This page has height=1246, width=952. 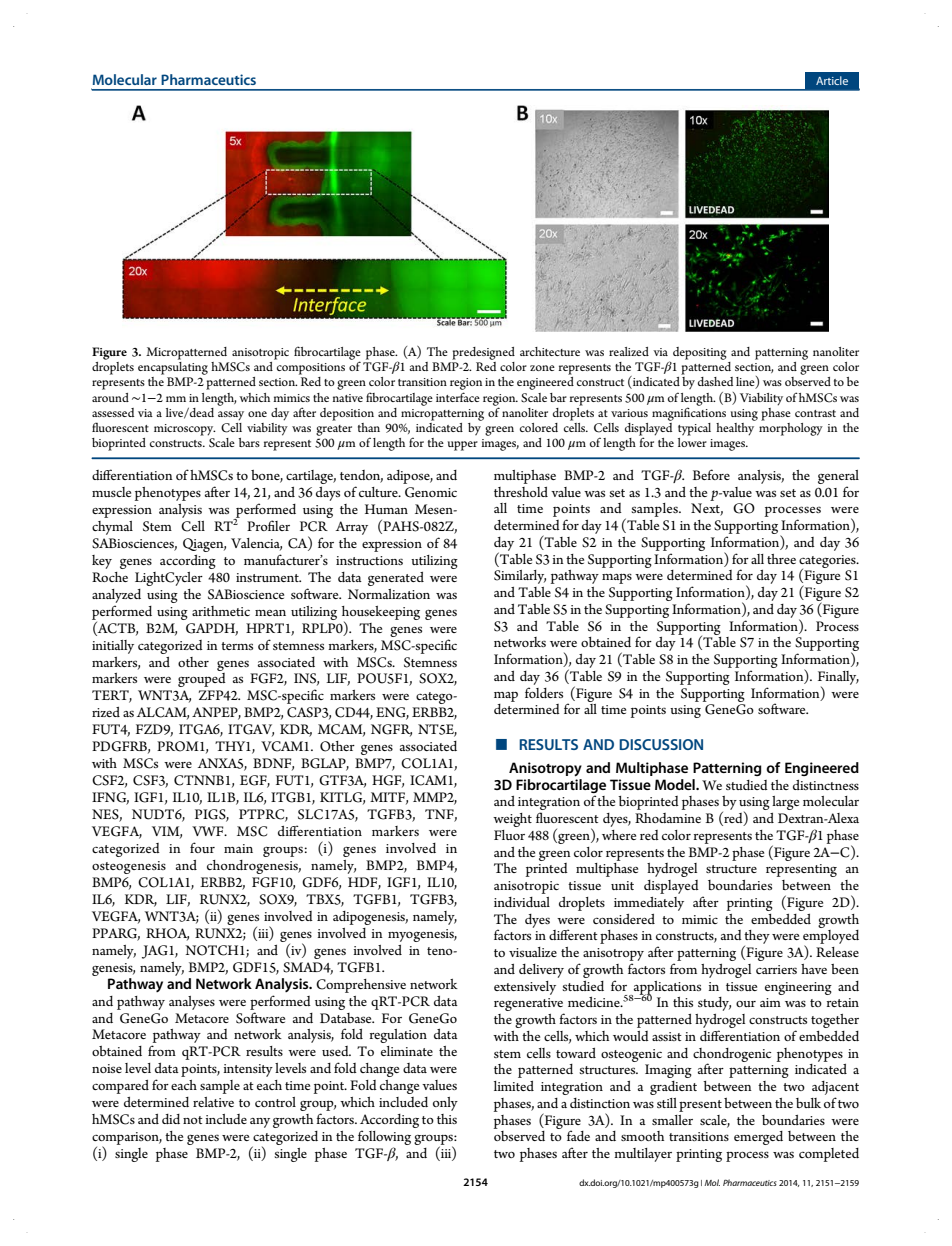 I want to click on encapsulating, so click(x=173, y=367).
